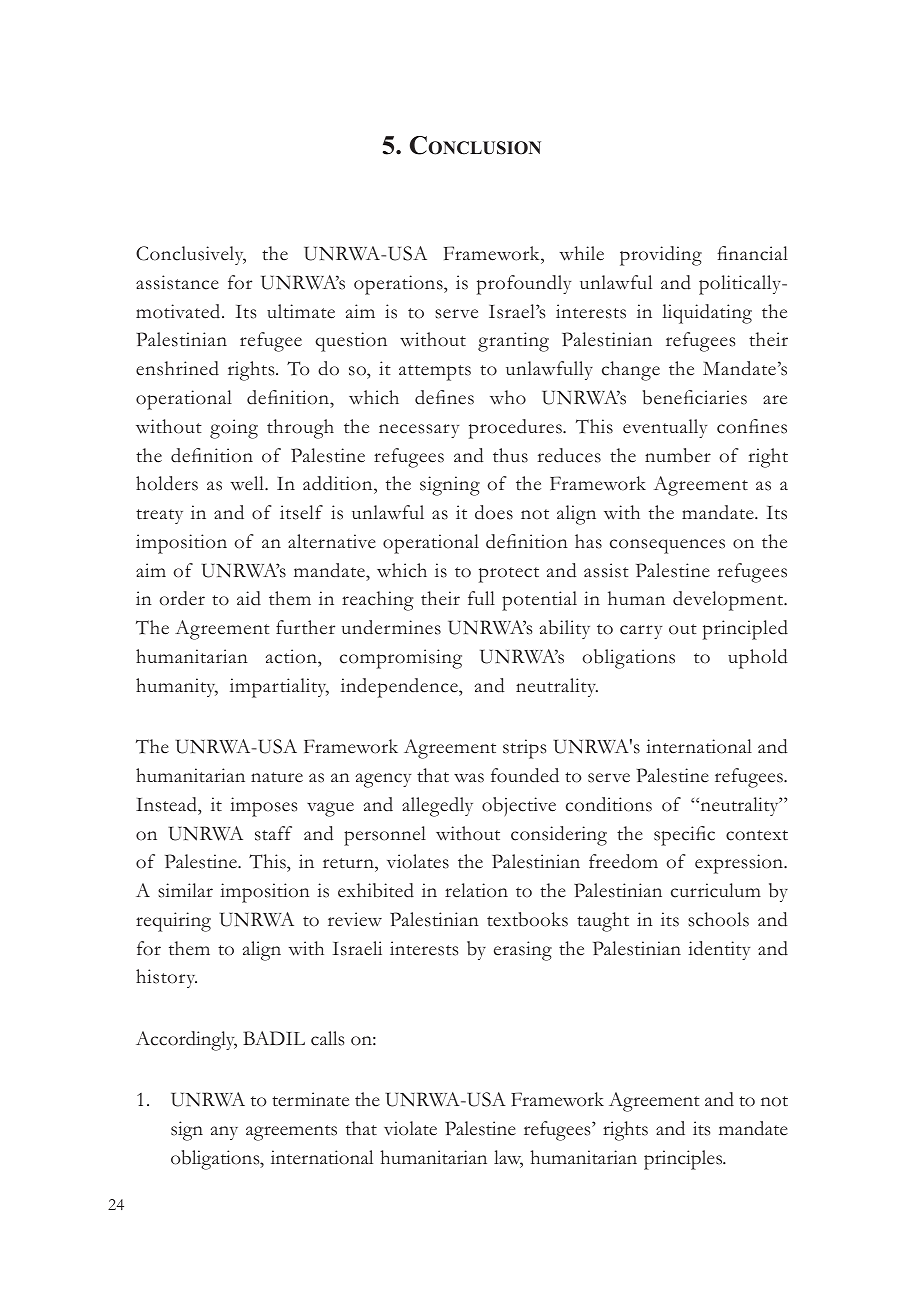 This document has height=1305, width=924. What do you see at coordinates (301, 311) in the document?
I see `ultimate` at bounding box center [301, 311].
